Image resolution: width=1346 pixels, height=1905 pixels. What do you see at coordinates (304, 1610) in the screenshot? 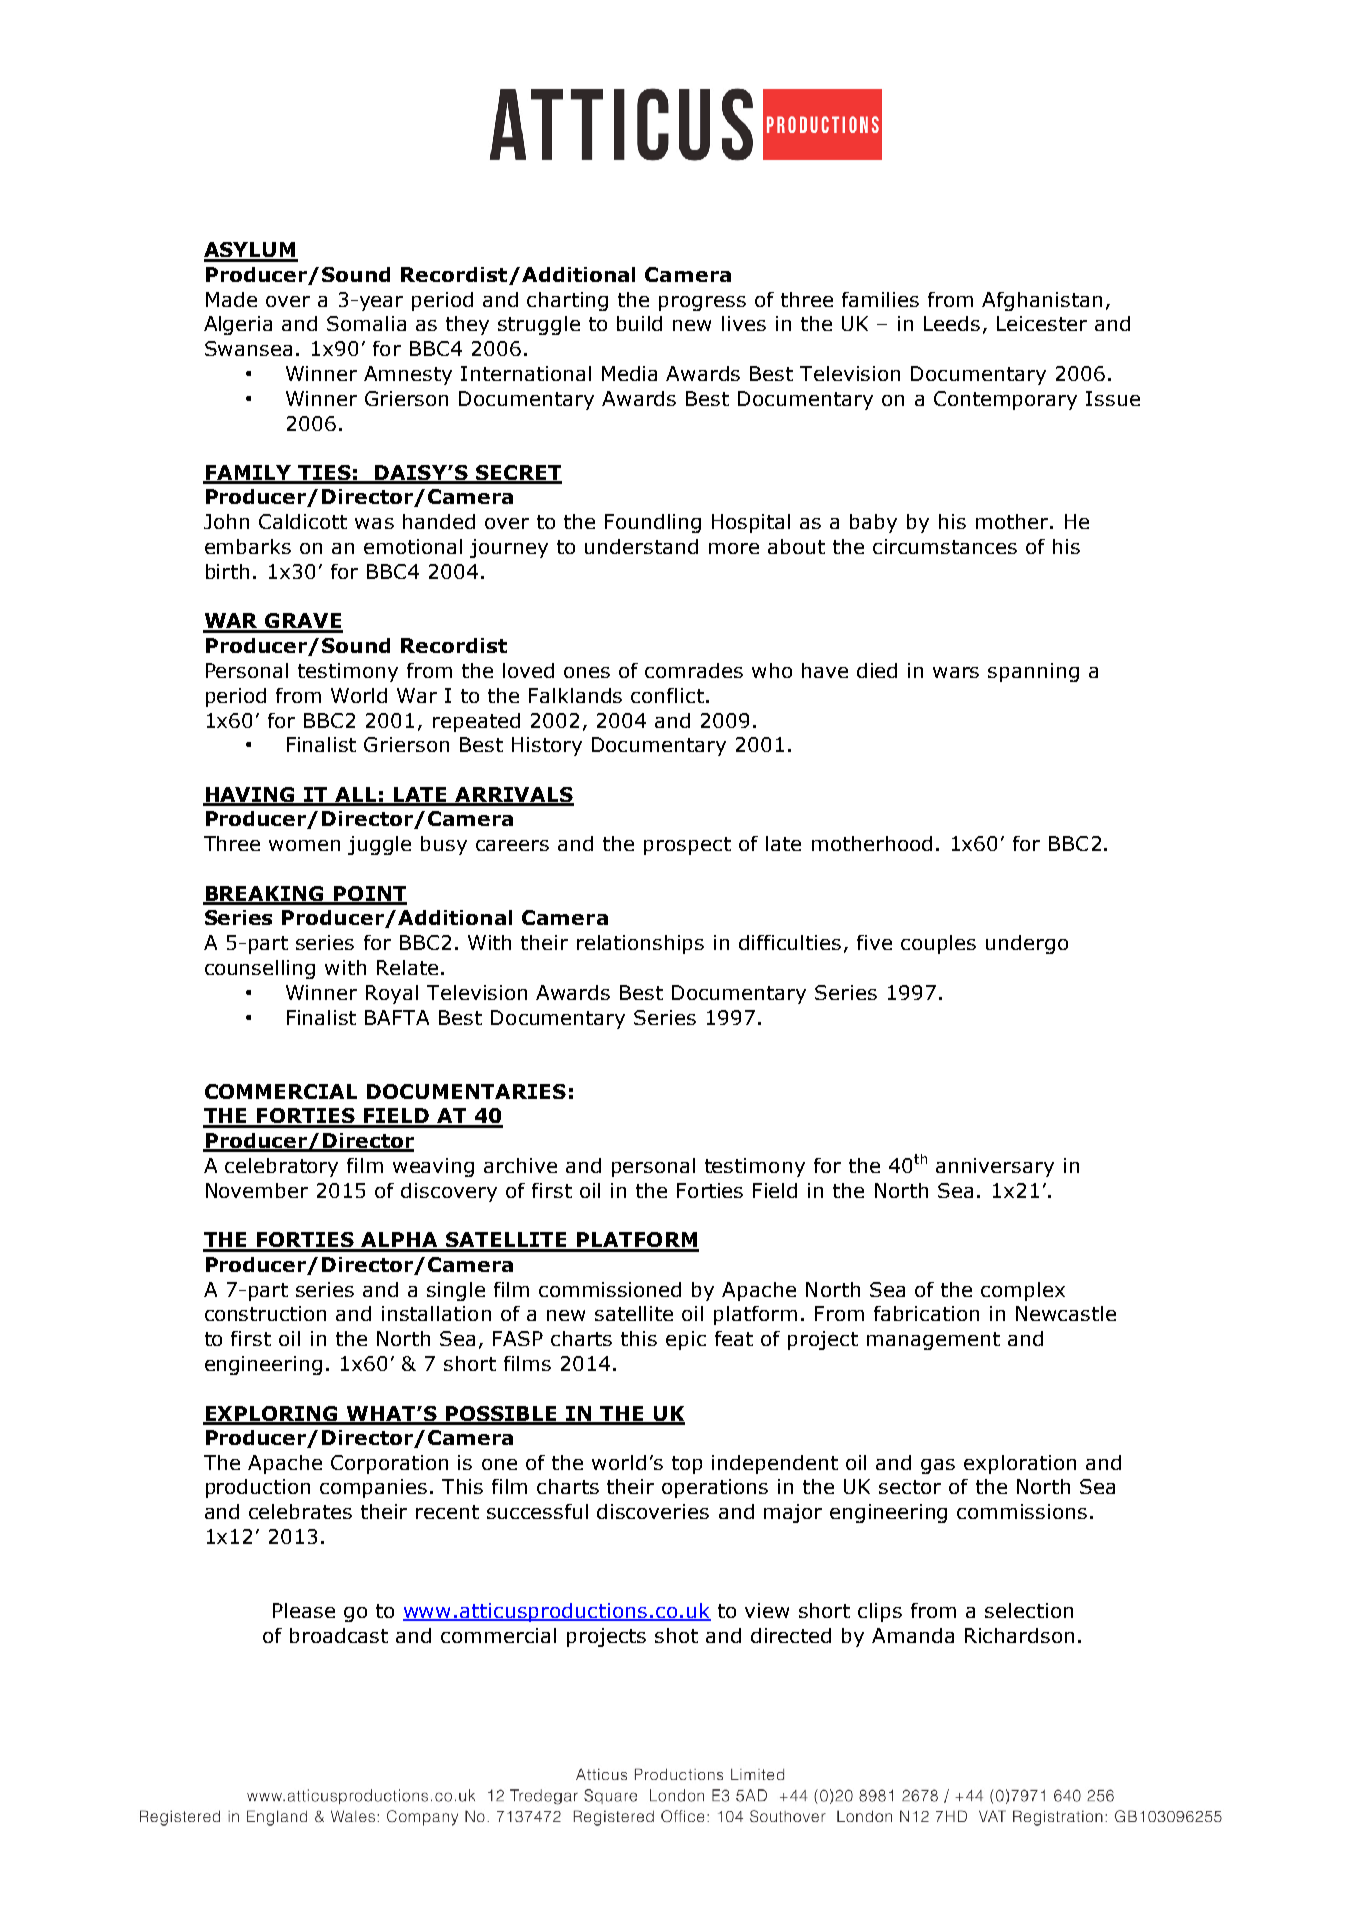
I see `Please` at bounding box center [304, 1610].
